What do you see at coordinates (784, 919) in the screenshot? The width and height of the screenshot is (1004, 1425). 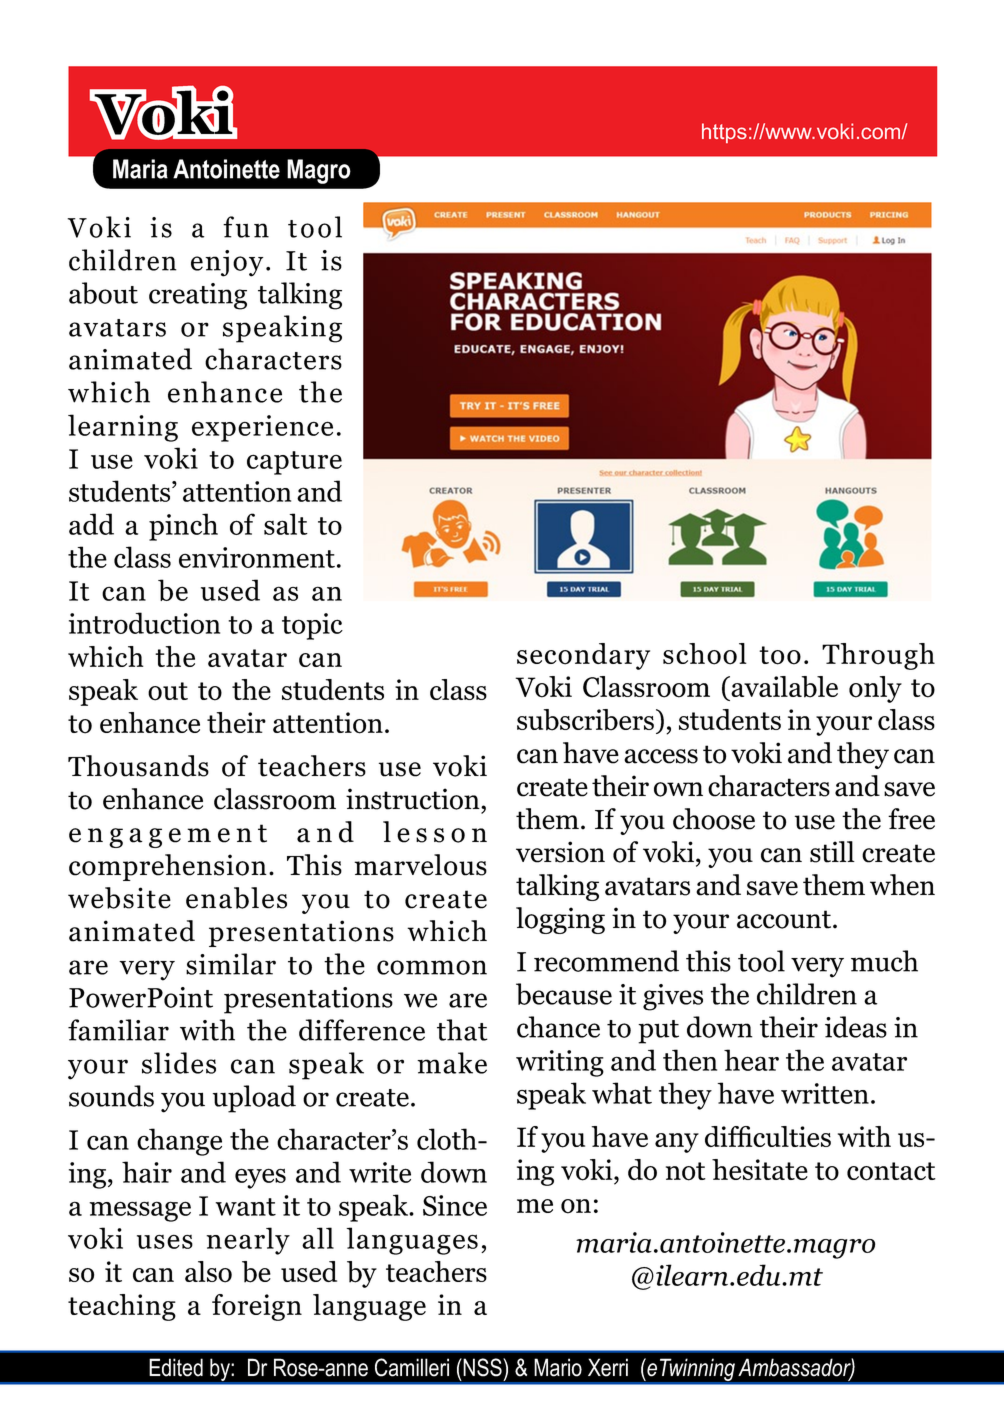 I see `account` at bounding box center [784, 919].
